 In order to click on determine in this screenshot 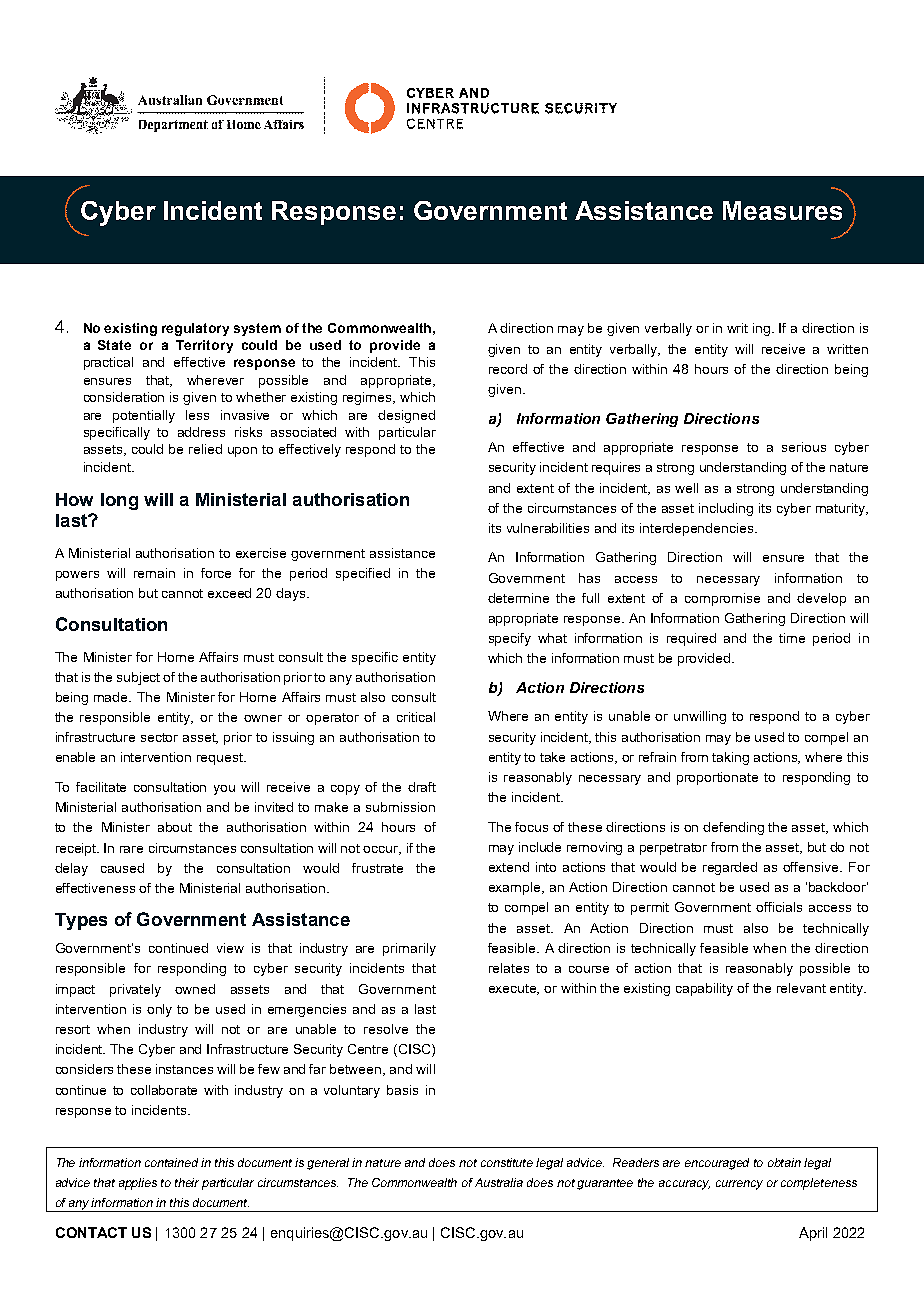, I will do `click(518, 598)`.
